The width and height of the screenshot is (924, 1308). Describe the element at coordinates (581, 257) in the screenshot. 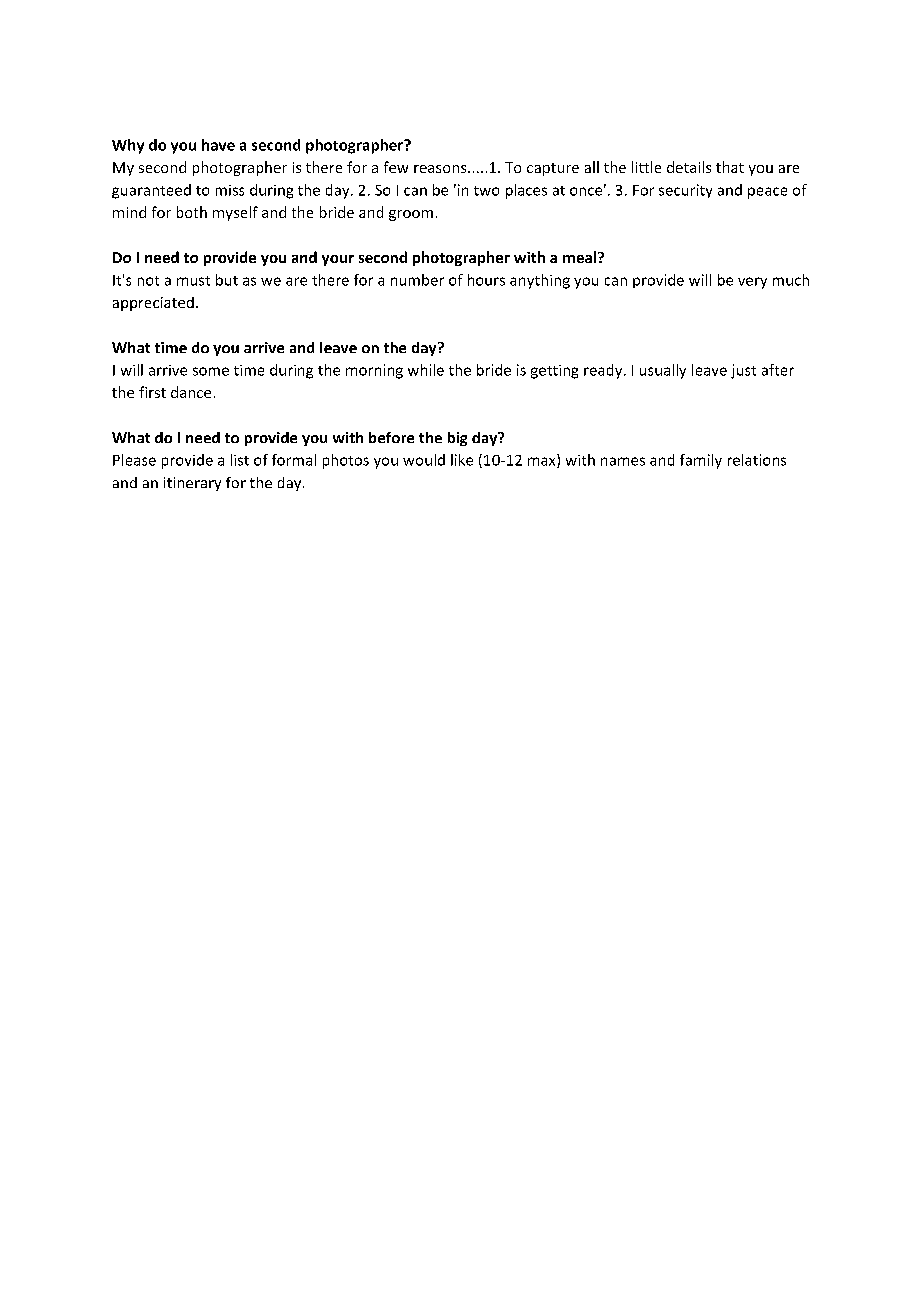

I see `meal` at that location.
